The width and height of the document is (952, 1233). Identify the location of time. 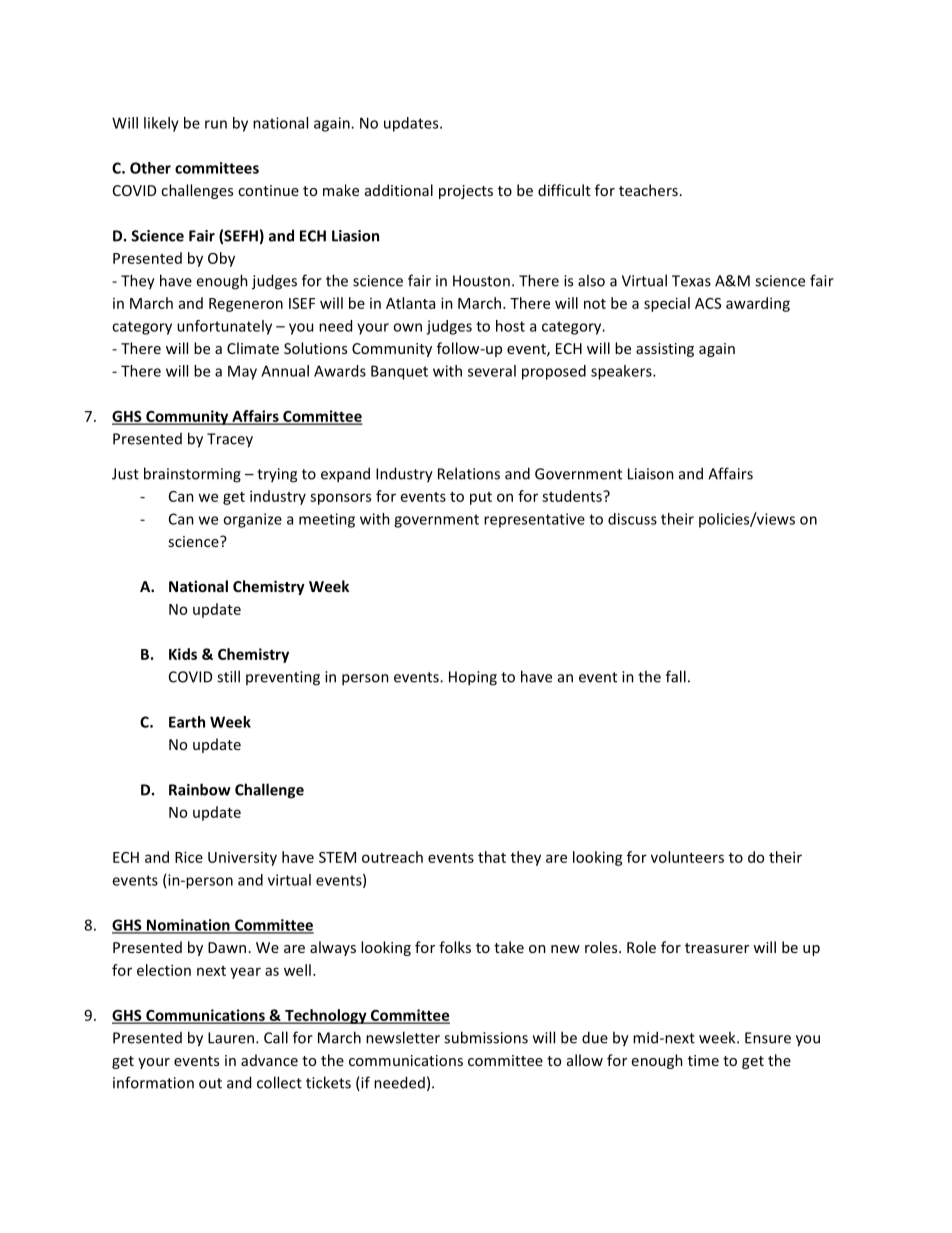
(703, 1060).
